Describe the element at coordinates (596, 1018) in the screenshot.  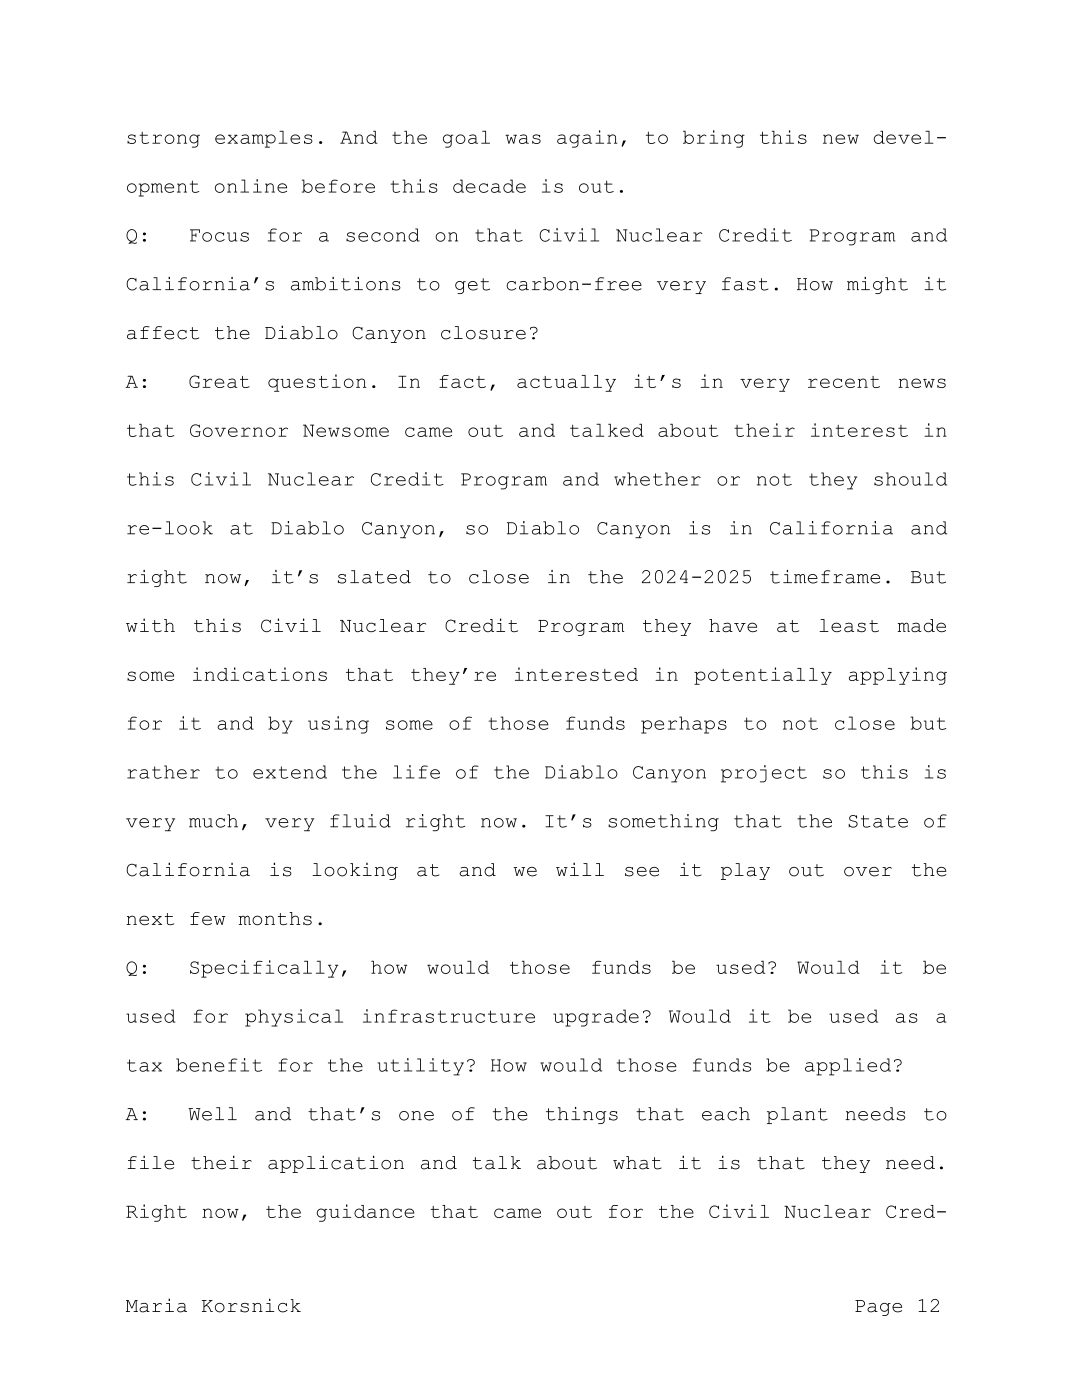
I see `upgrade` at that location.
